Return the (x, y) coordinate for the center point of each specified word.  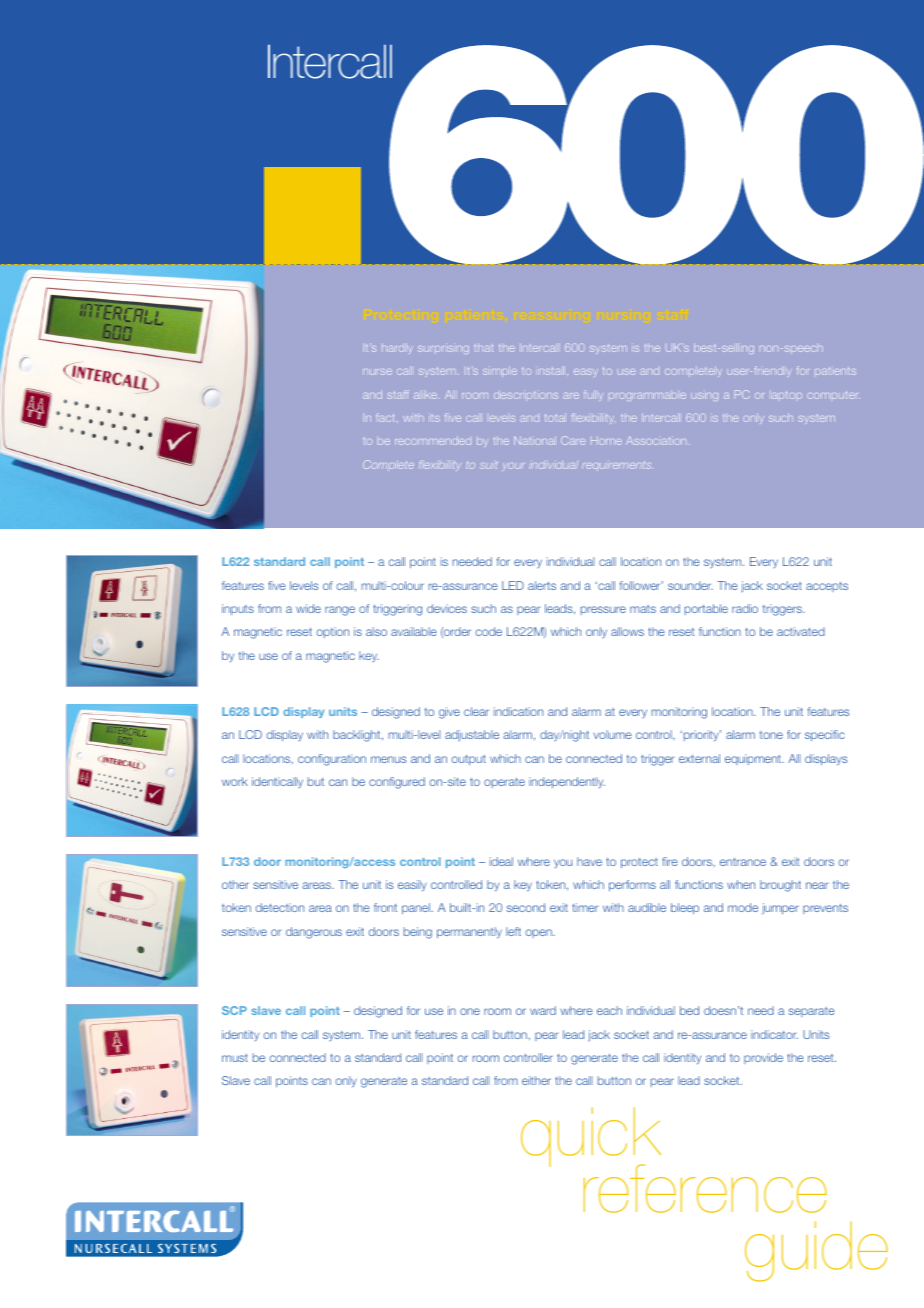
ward (543, 1010)
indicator (774, 1034)
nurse (377, 372)
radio (745, 608)
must (235, 1058)
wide (308, 608)
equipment (754, 759)
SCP (234, 1010)
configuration (332, 760)
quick (591, 1138)
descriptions (526, 395)
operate (504, 783)
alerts (542, 585)
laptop (787, 395)
